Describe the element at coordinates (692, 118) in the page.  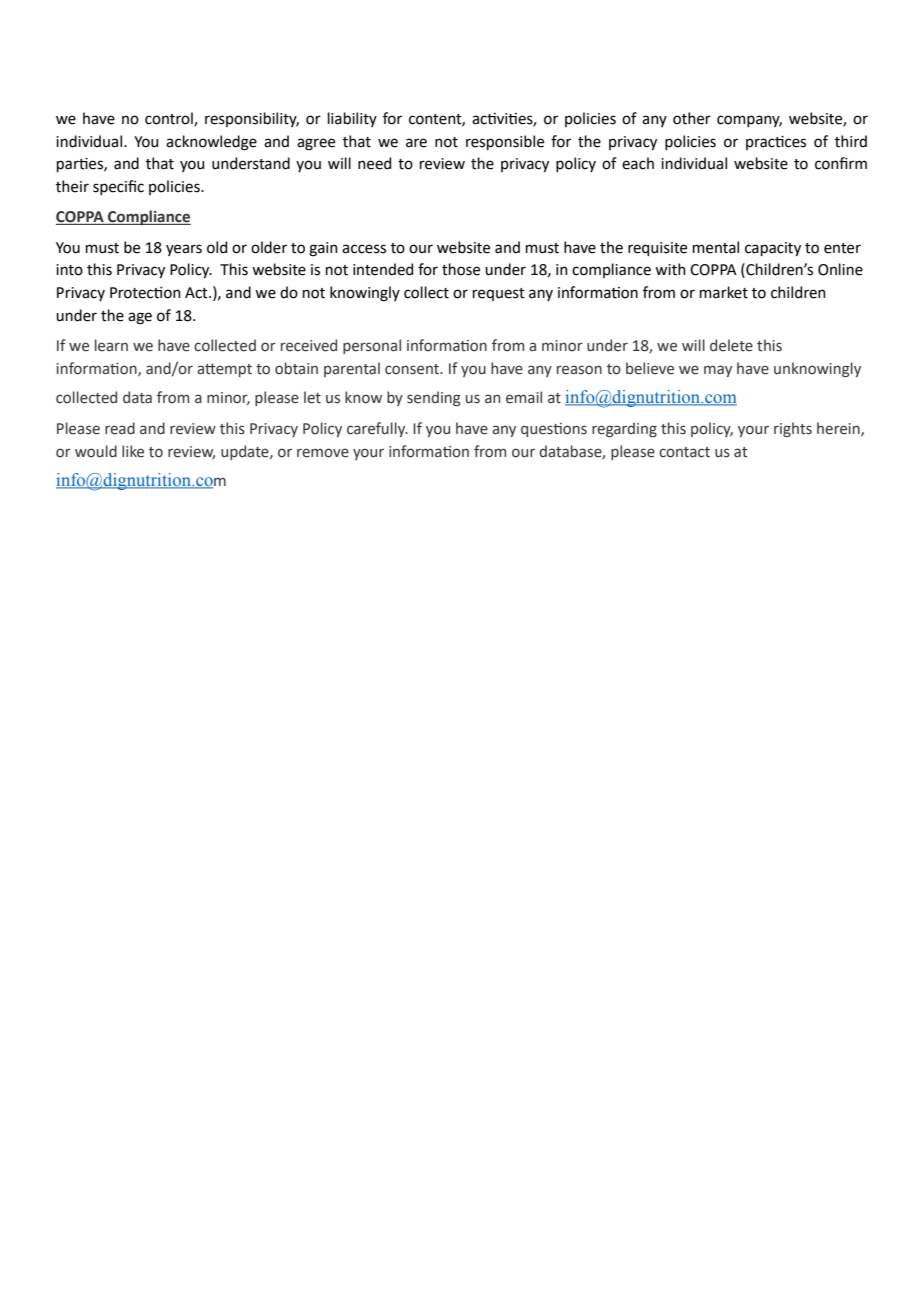
I see `other` at that location.
